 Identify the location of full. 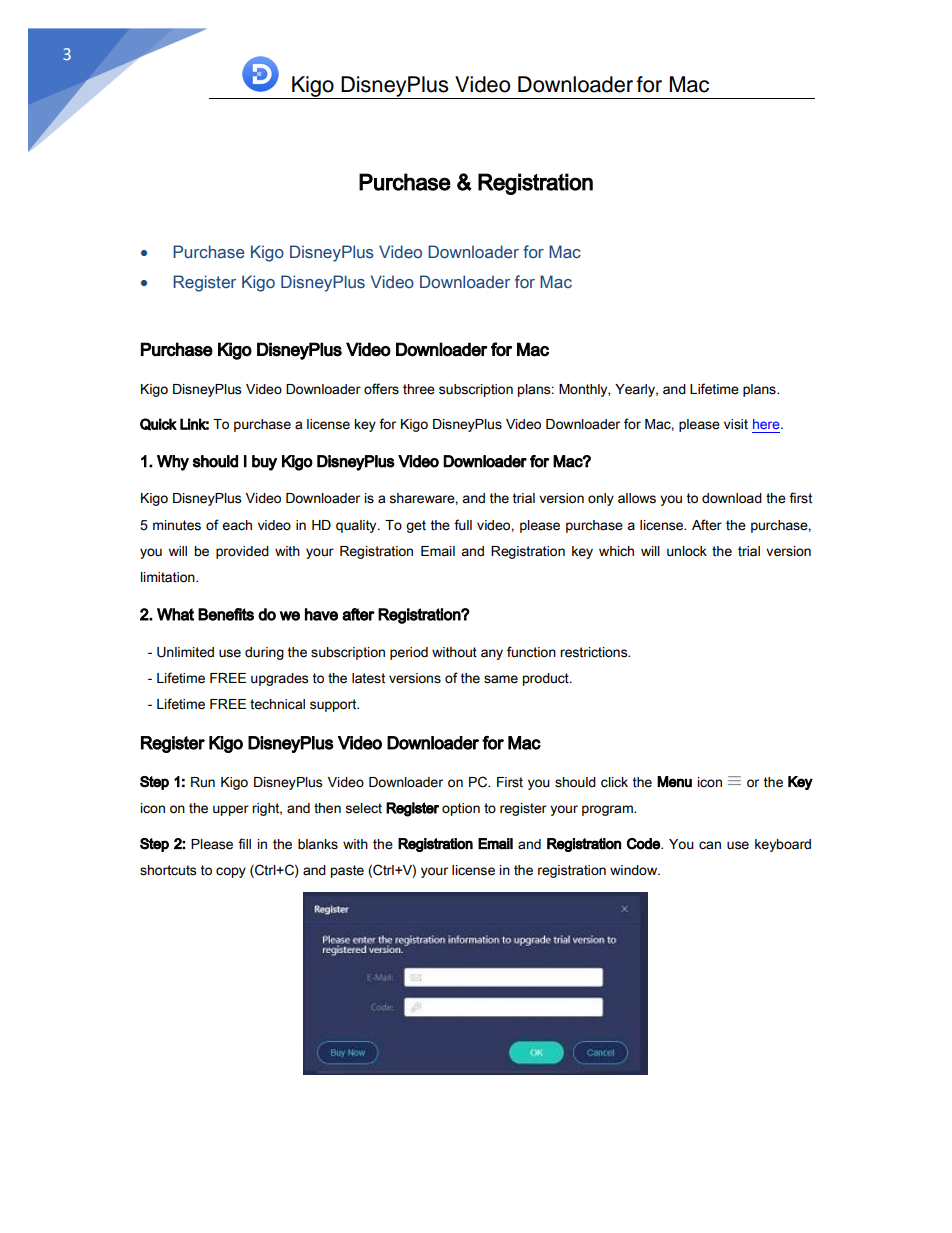
(463, 525).
